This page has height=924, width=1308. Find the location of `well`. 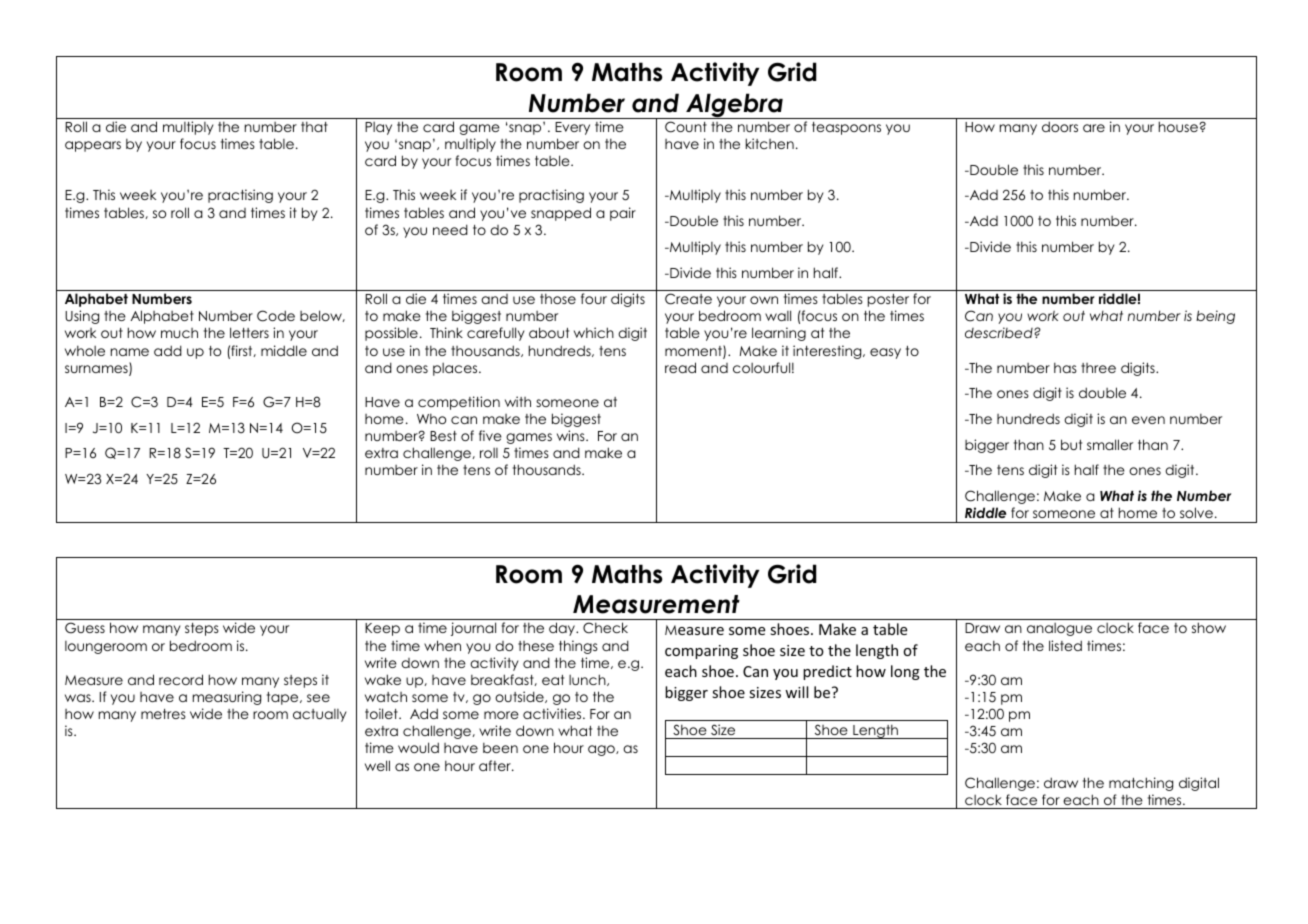

well is located at coordinates (377, 765).
